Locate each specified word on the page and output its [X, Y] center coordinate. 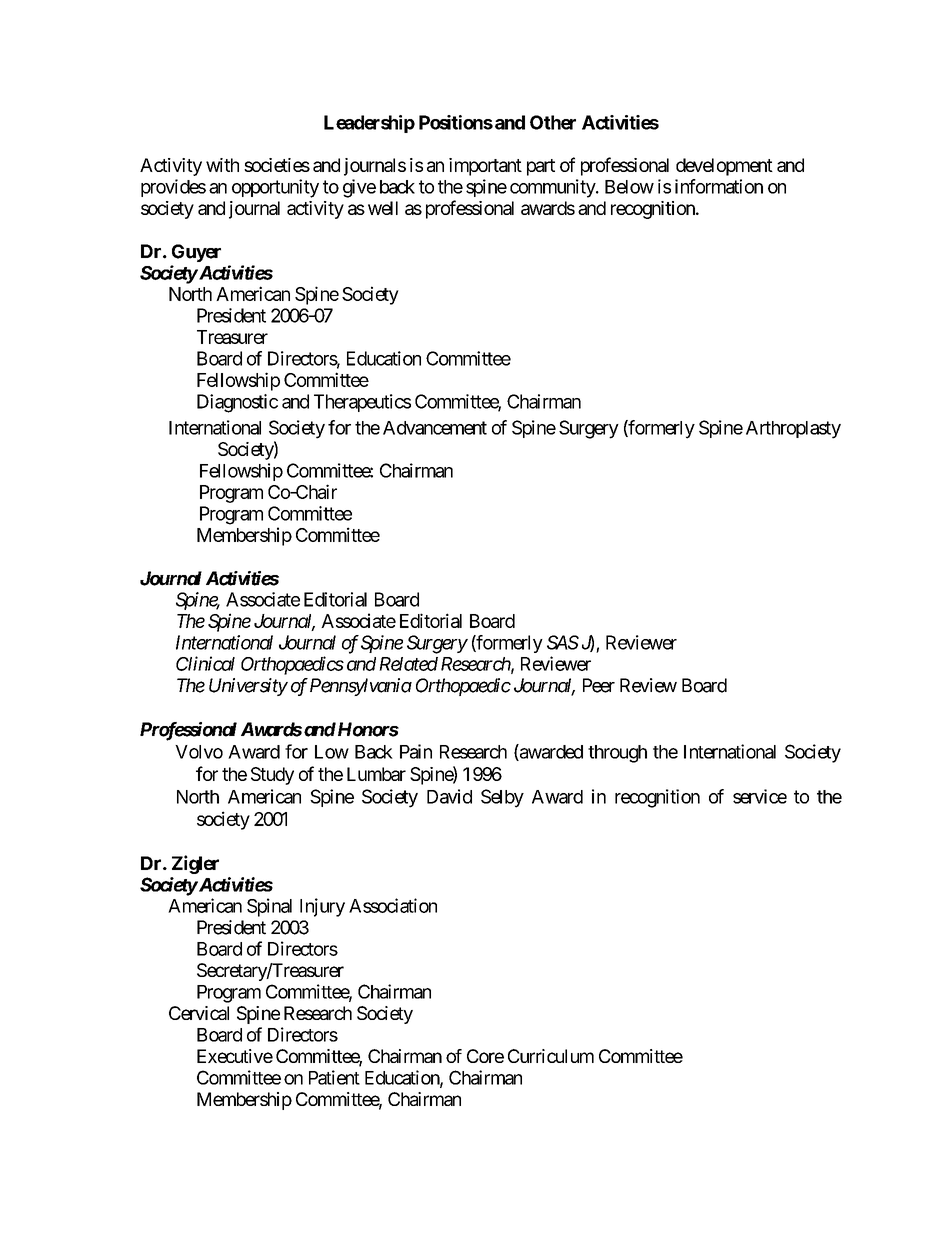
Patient [334, 1077]
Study [272, 776]
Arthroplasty [793, 430]
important [485, 167]
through [617, 754]
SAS [563, 642]
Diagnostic [237, 403]
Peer [599, 685]
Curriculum [551, 1056]
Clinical [205, 663]
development [724, 167]
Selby [502, 798]
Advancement [435, 428]
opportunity [275, 188]
